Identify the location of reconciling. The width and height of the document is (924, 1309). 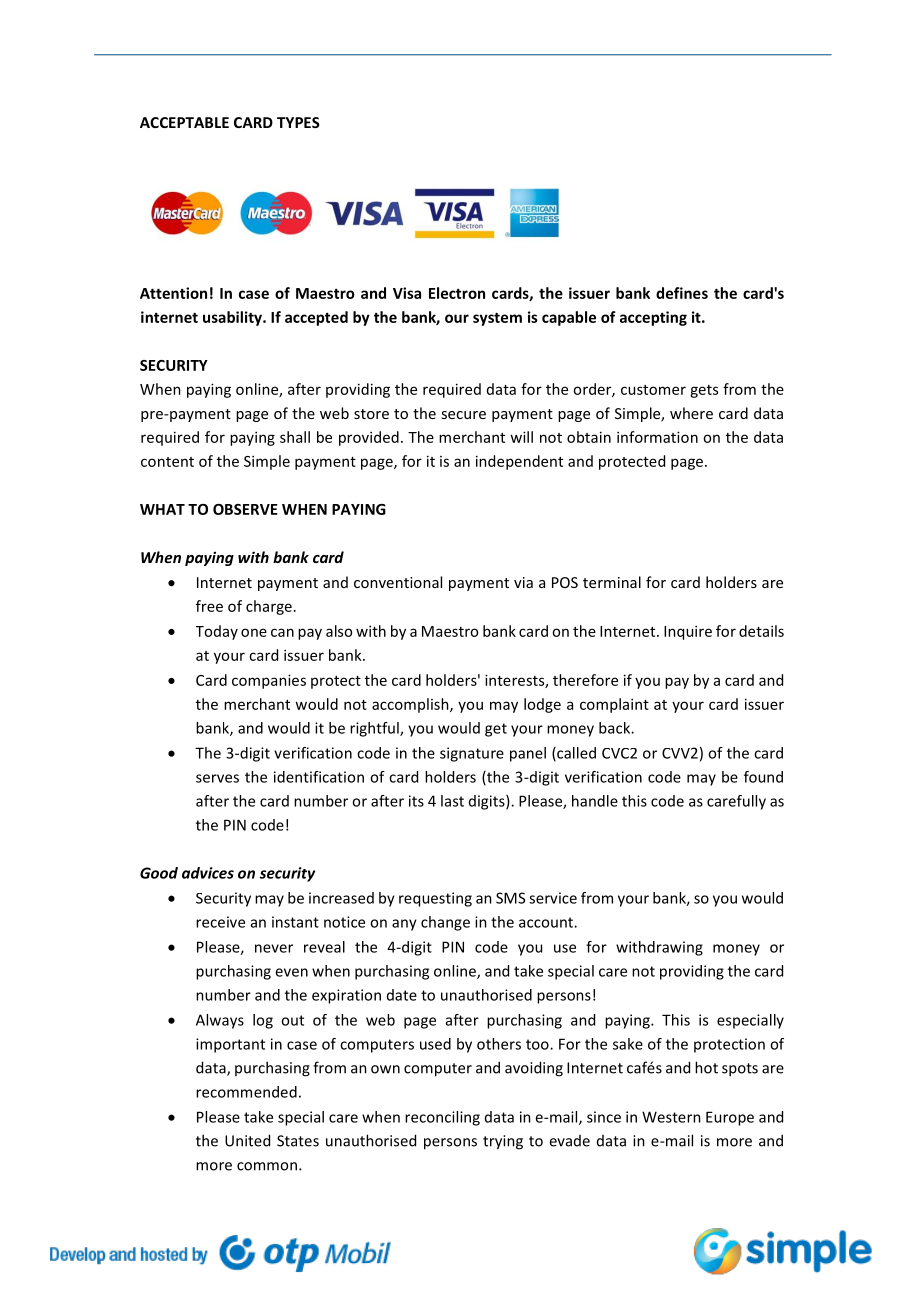
(442, 1118).
